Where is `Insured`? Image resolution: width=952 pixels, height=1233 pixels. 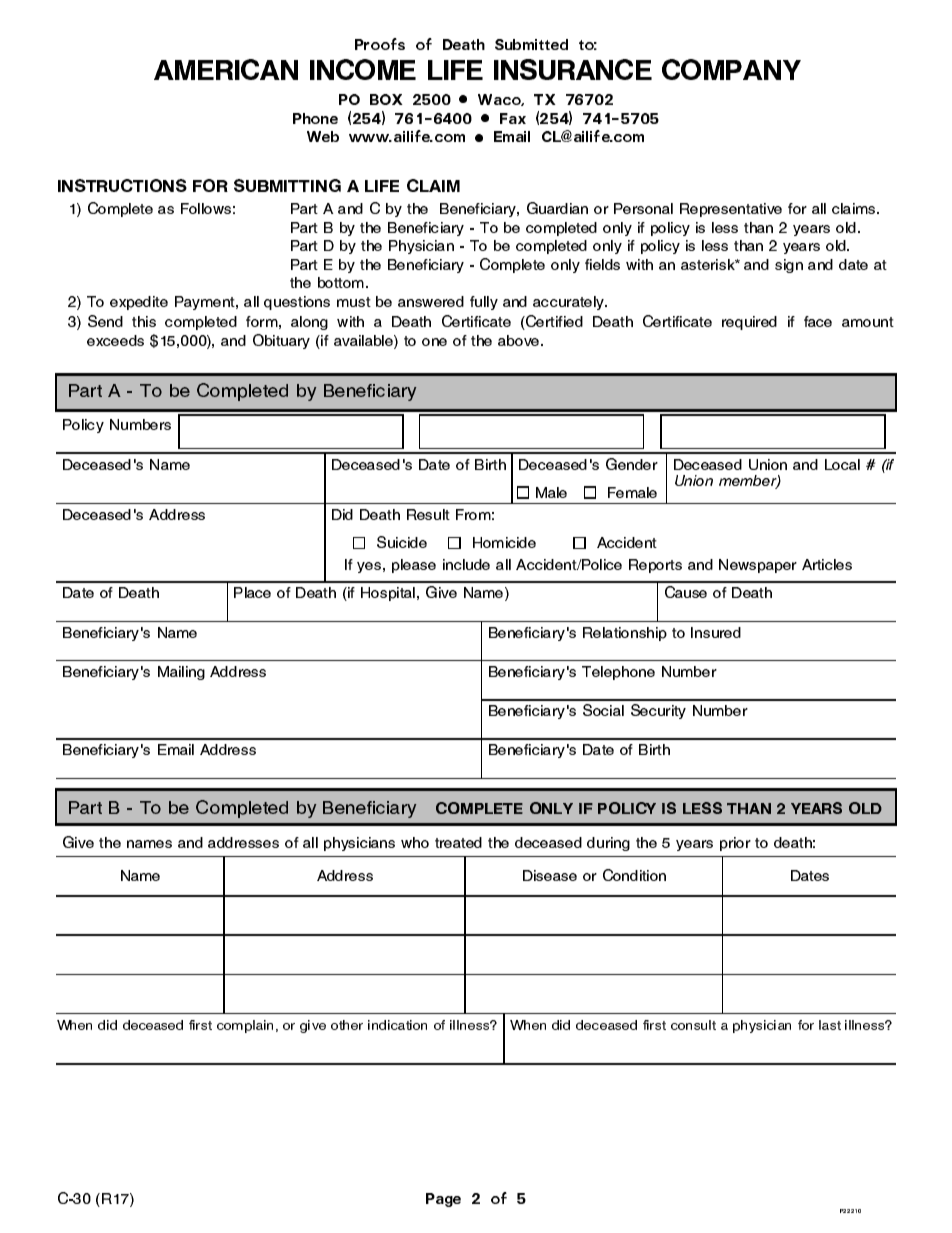 Insured is located at coordinates (716, 632).
